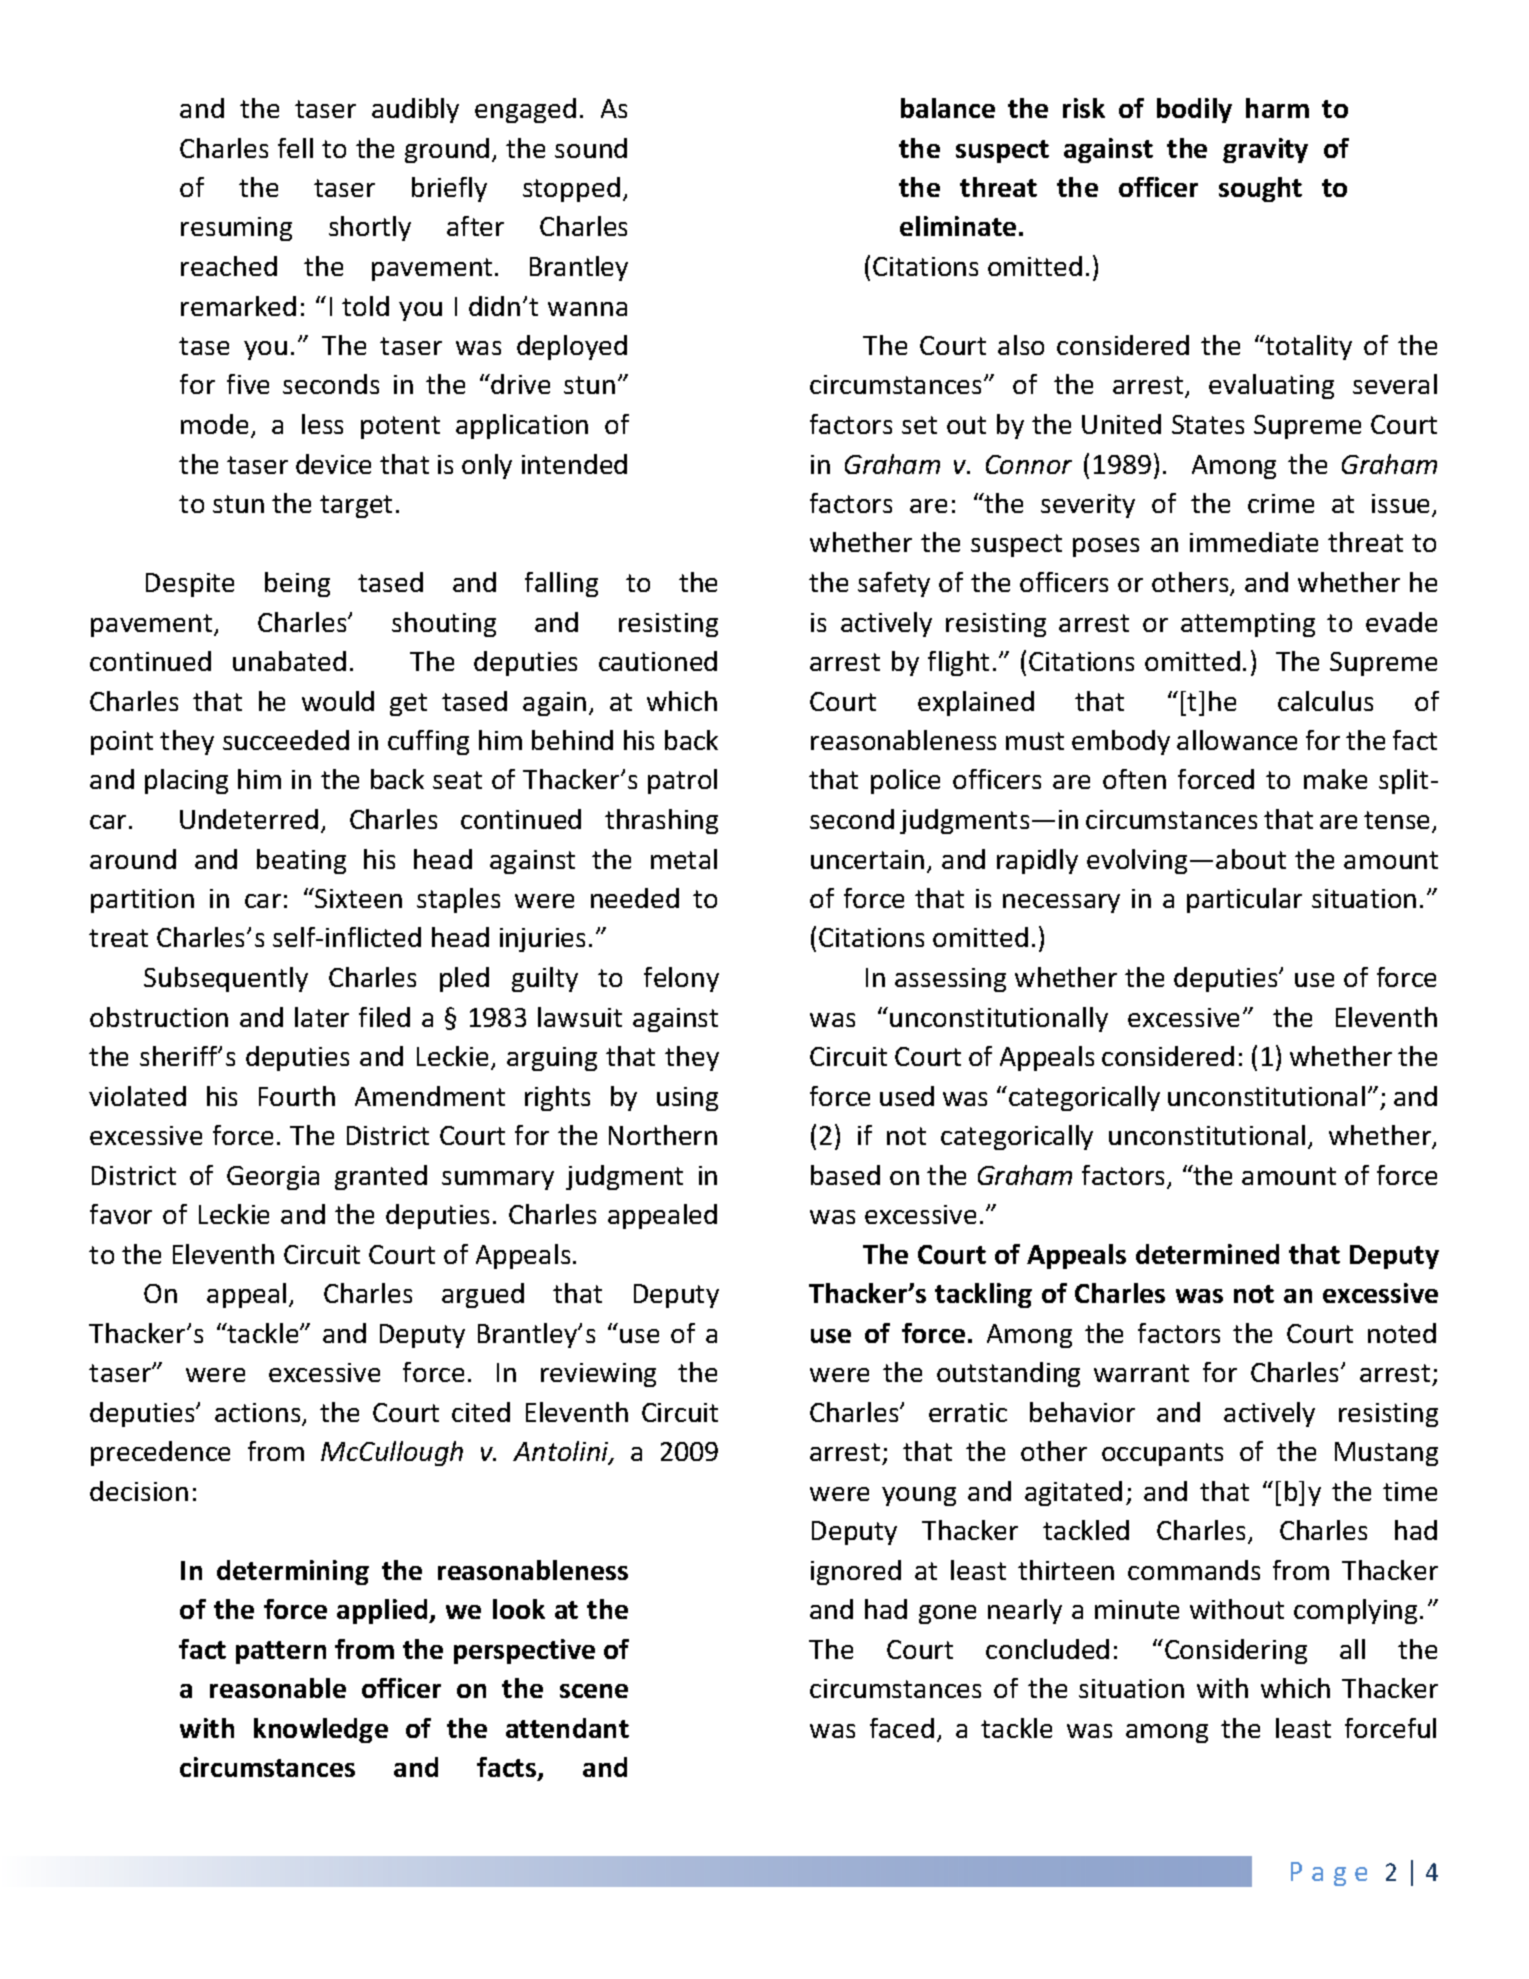 The image size is (1529, 1979). What do you see at coordinates (1236, 1651) in the image?
I see `Considering` at bounding box center [1236, 1651].
